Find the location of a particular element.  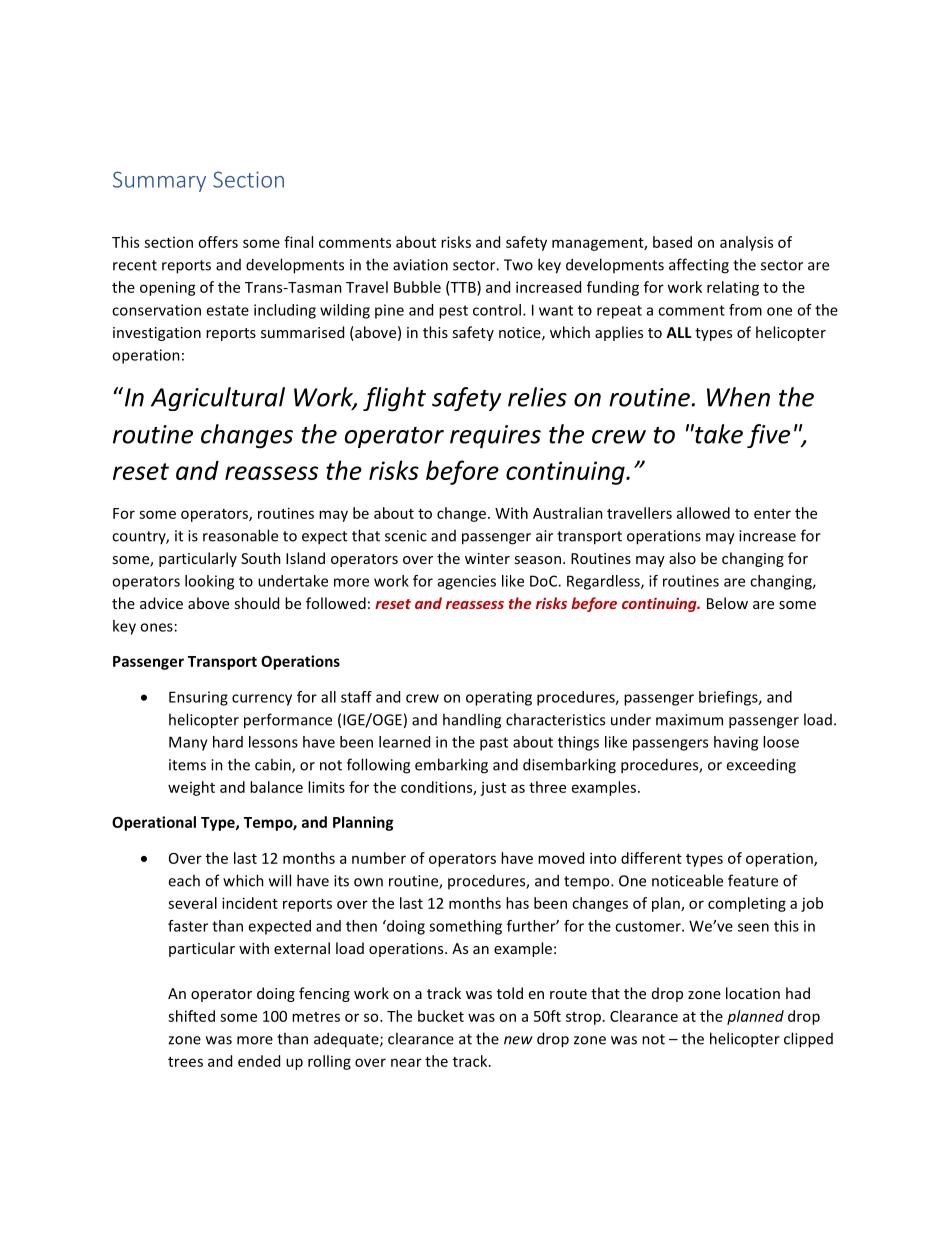

feature is located at coordinates (753, 880).
